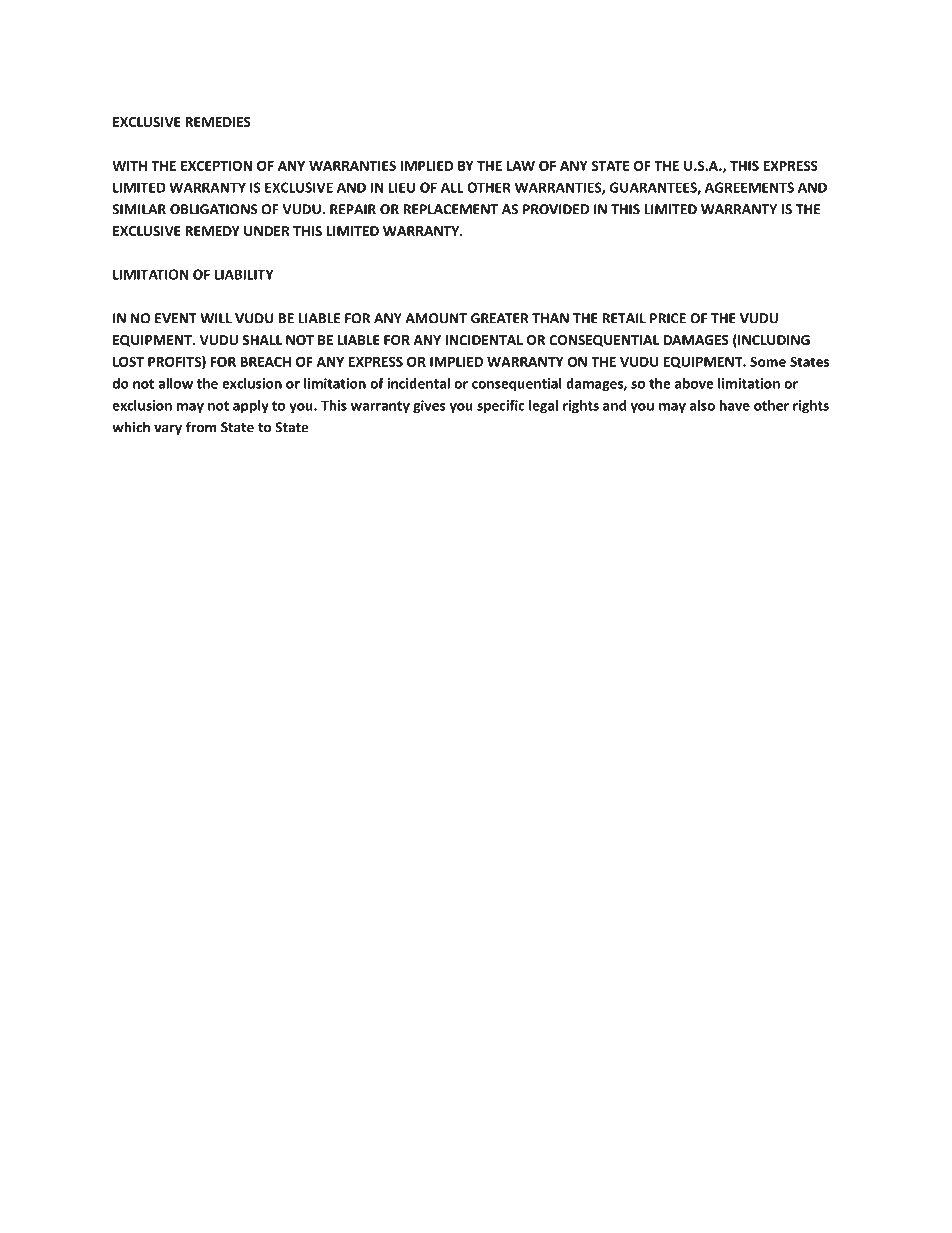  I want to click on REMEDIES, so click(218, 122).
